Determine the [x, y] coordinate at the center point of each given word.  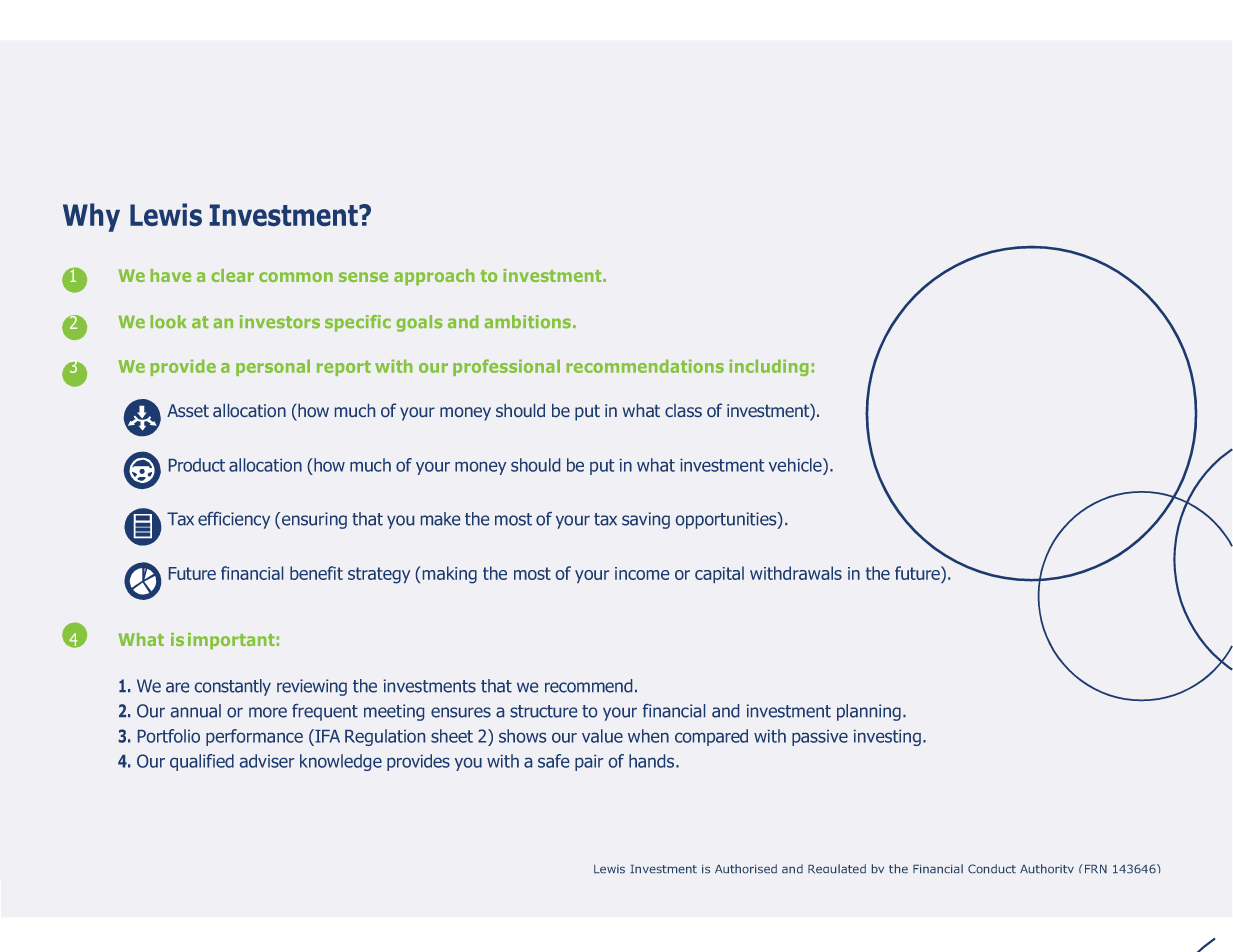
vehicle [796, 465]
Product [197, 465]
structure [543, 711]
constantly [233, 687]
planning [869, 712]
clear [232, 275]
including [769, 367]
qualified [202, 762]
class [683, 410]
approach [434, 277]
